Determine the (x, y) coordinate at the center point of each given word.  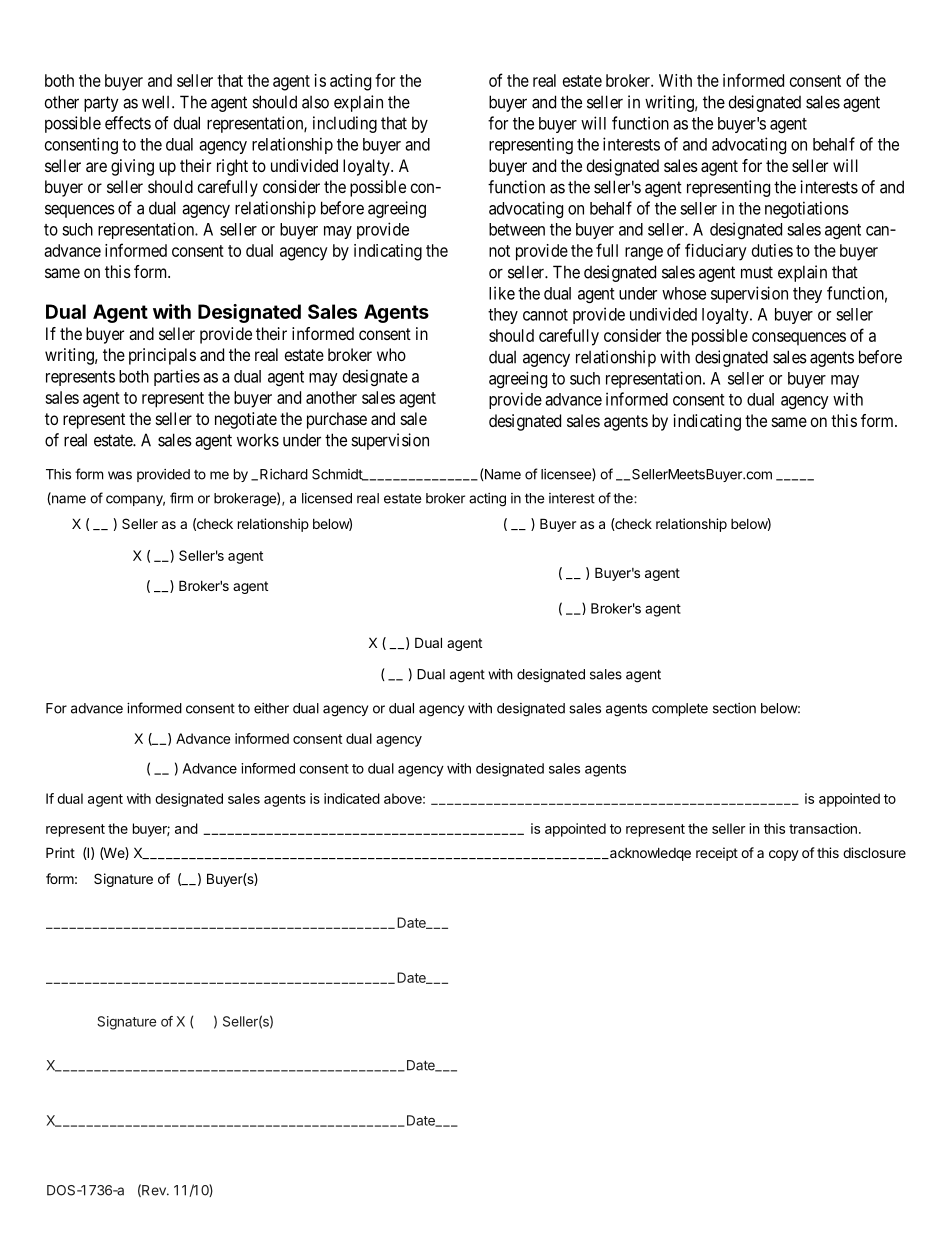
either (271, 708)
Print (60, 852)
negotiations (807, 209)
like (502, 293)
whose (684, 293)
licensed (327, 498)
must (757, 272)
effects (128, 123)
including (345, 124)
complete (680, 709)
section (734, 708)
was (120, 475)
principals (162, 356)
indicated (352, 798)
